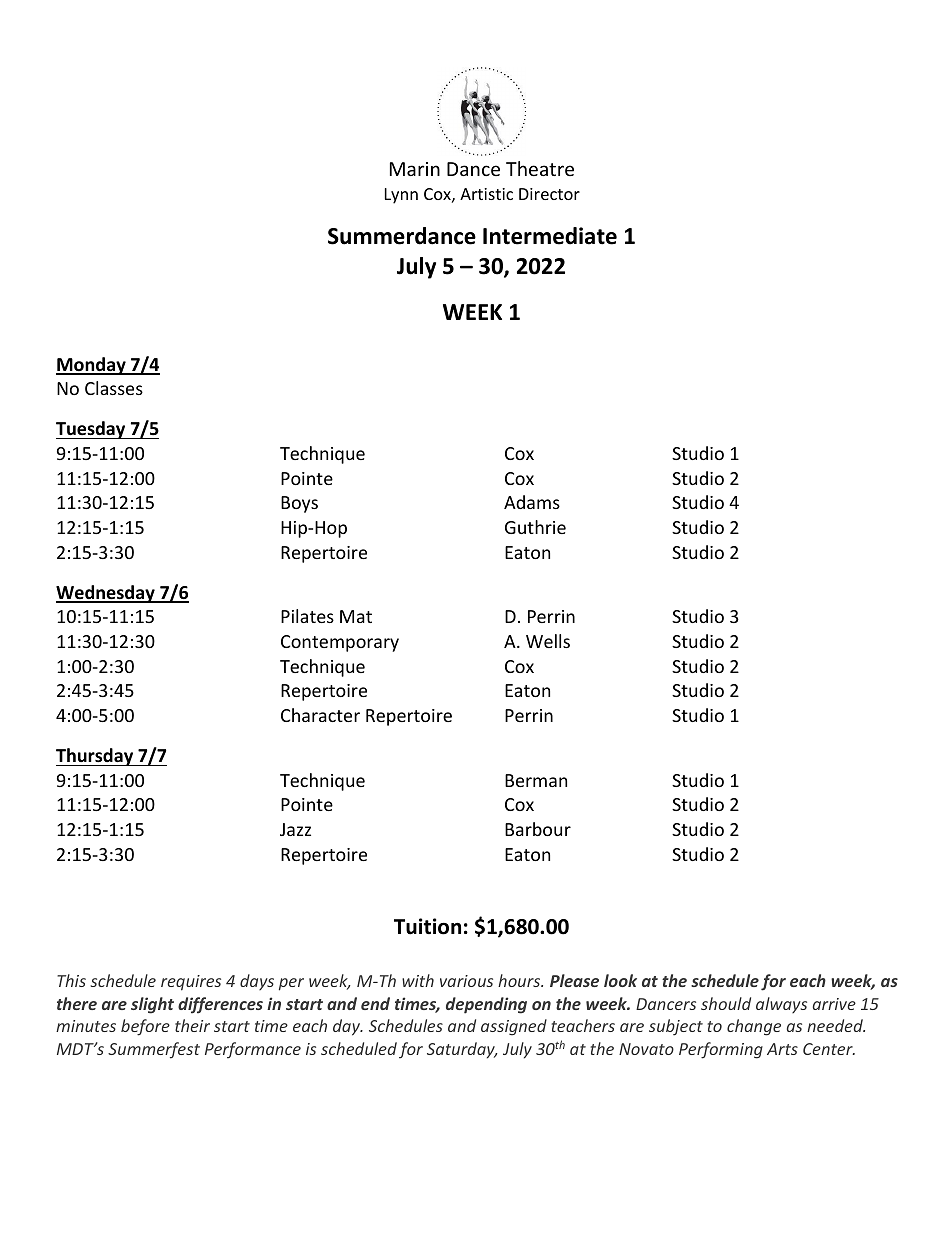 Image resolution: width=952 pixels, height=1233 pixels. What do you see at coordinates (486, 194) in the page?
I see `Artistic` at bounding box center [486, 194].
